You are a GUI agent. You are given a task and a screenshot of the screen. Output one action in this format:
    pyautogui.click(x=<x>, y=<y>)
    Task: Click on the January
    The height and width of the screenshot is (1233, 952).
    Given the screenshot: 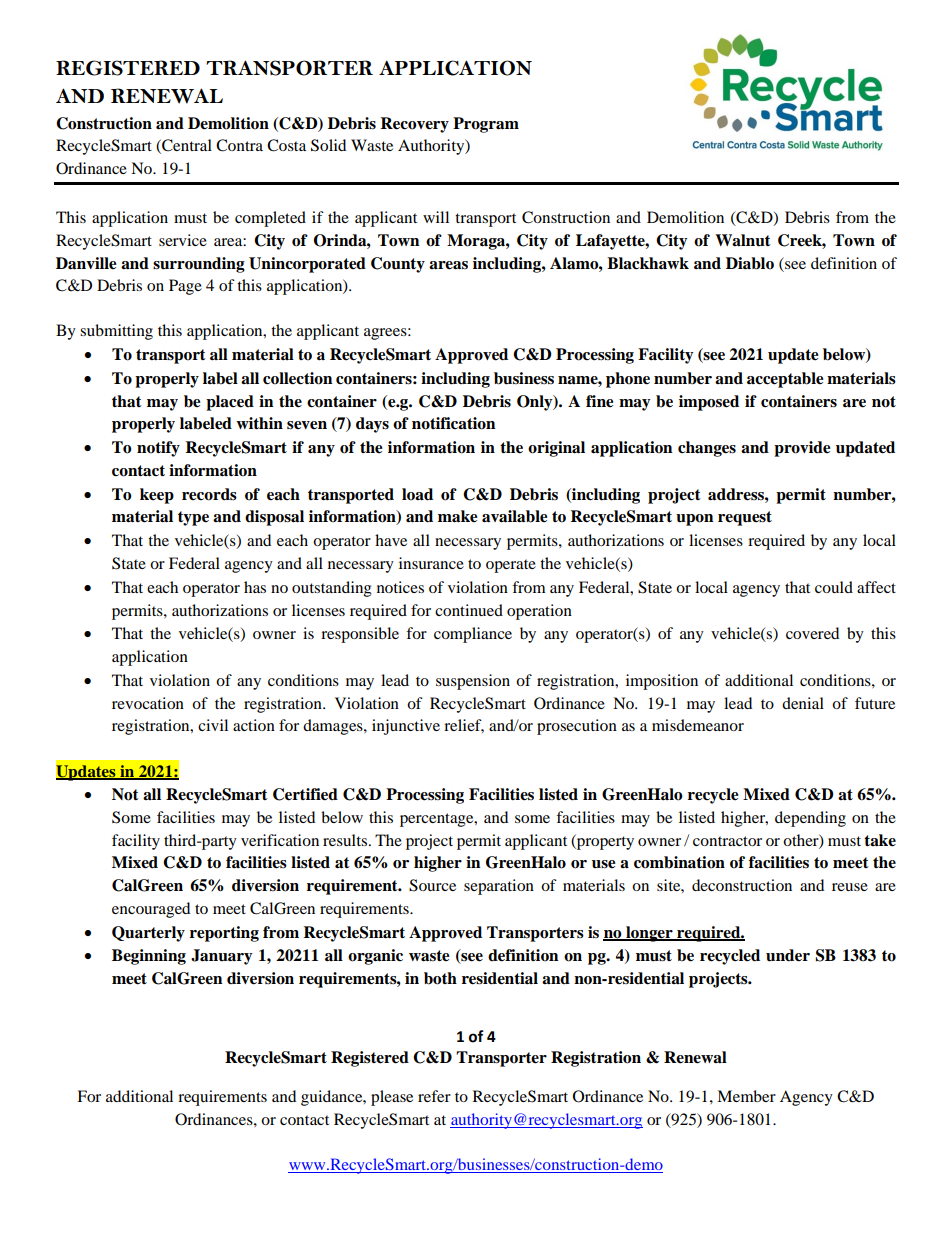 What is the action you would take?
    pyautogui.click(x=222, y=957)
